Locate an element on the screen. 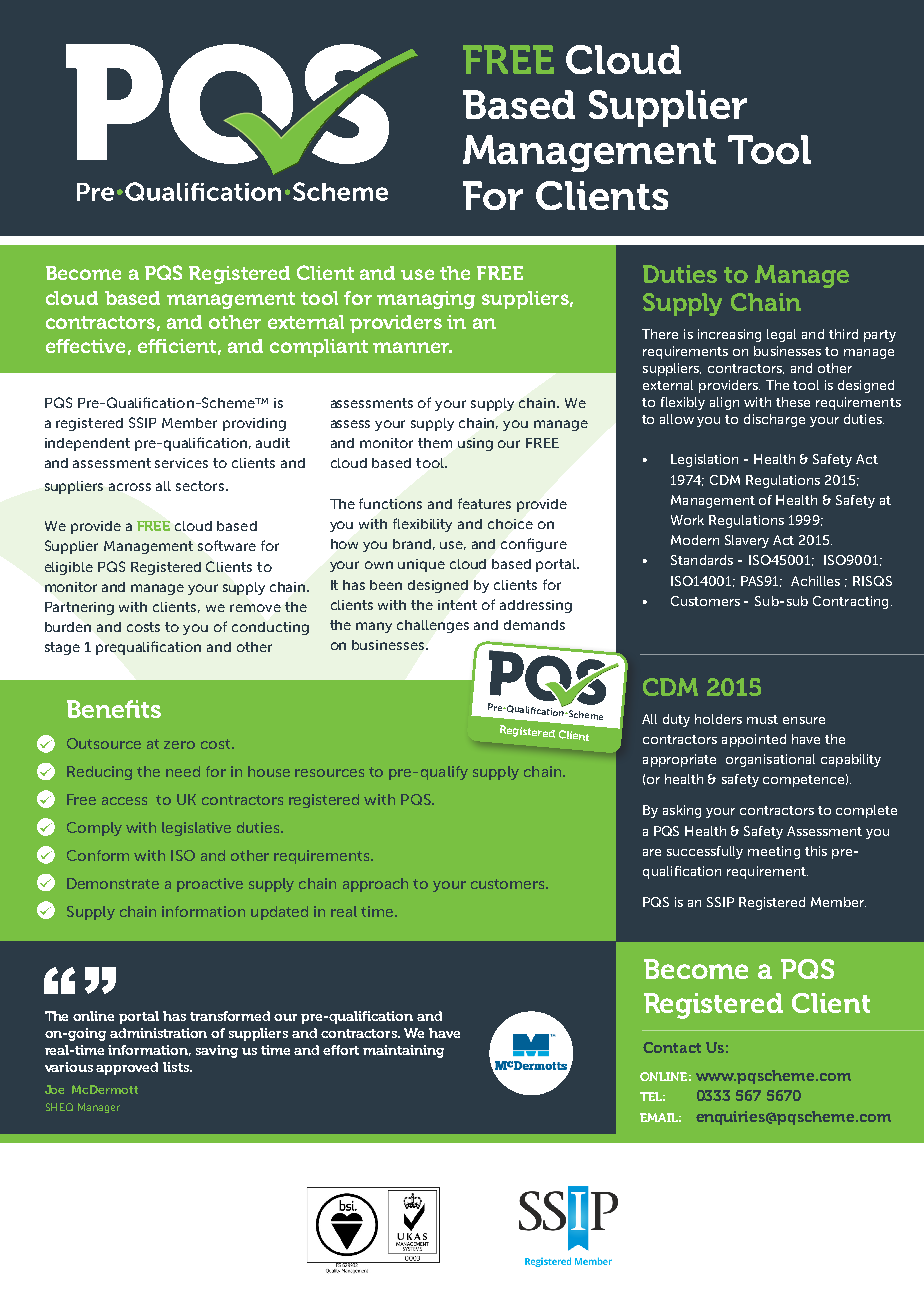 The height and width of the screenshot is (1308, 924). unique is located at coordinates (421, 565).
